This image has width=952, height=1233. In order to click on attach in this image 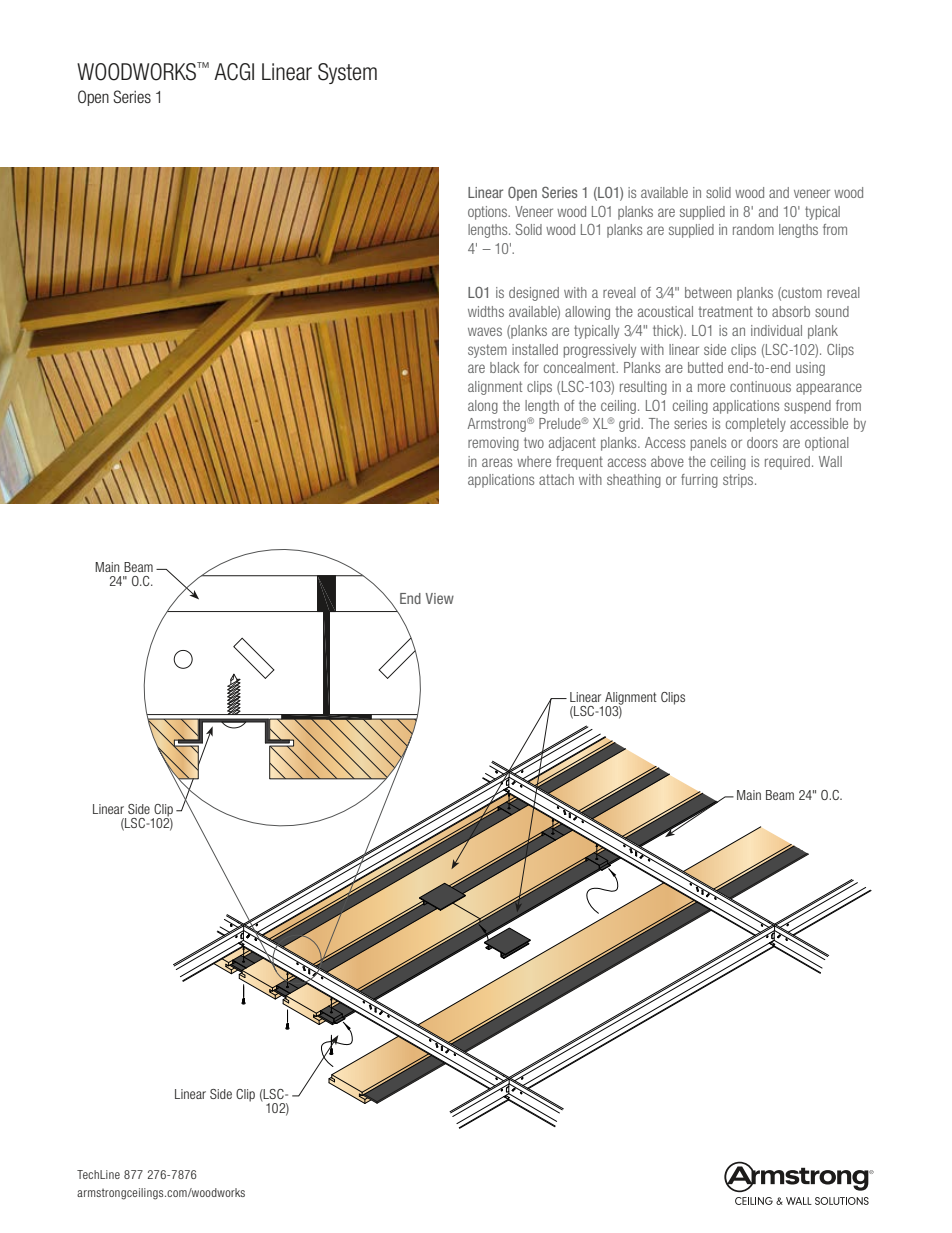, I will do `click(556, 479)`.
